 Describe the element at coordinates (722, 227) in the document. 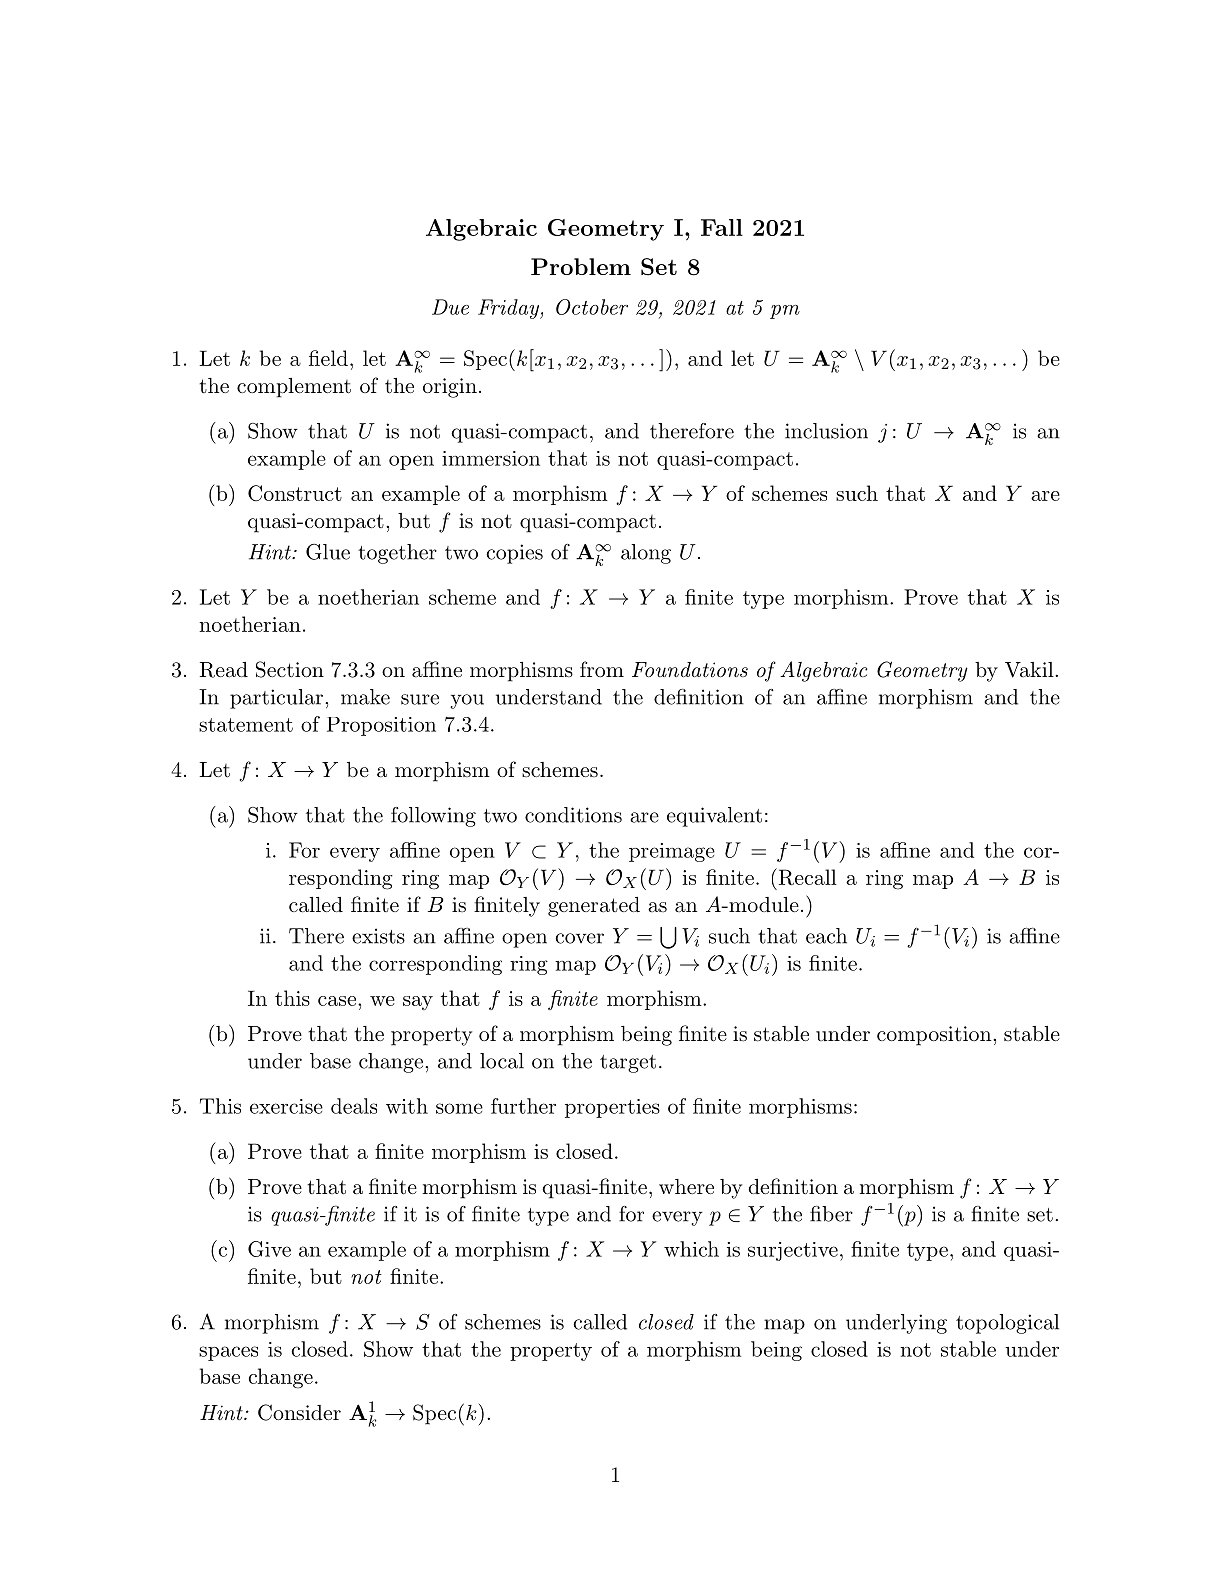

I see `Fall` at that location.
